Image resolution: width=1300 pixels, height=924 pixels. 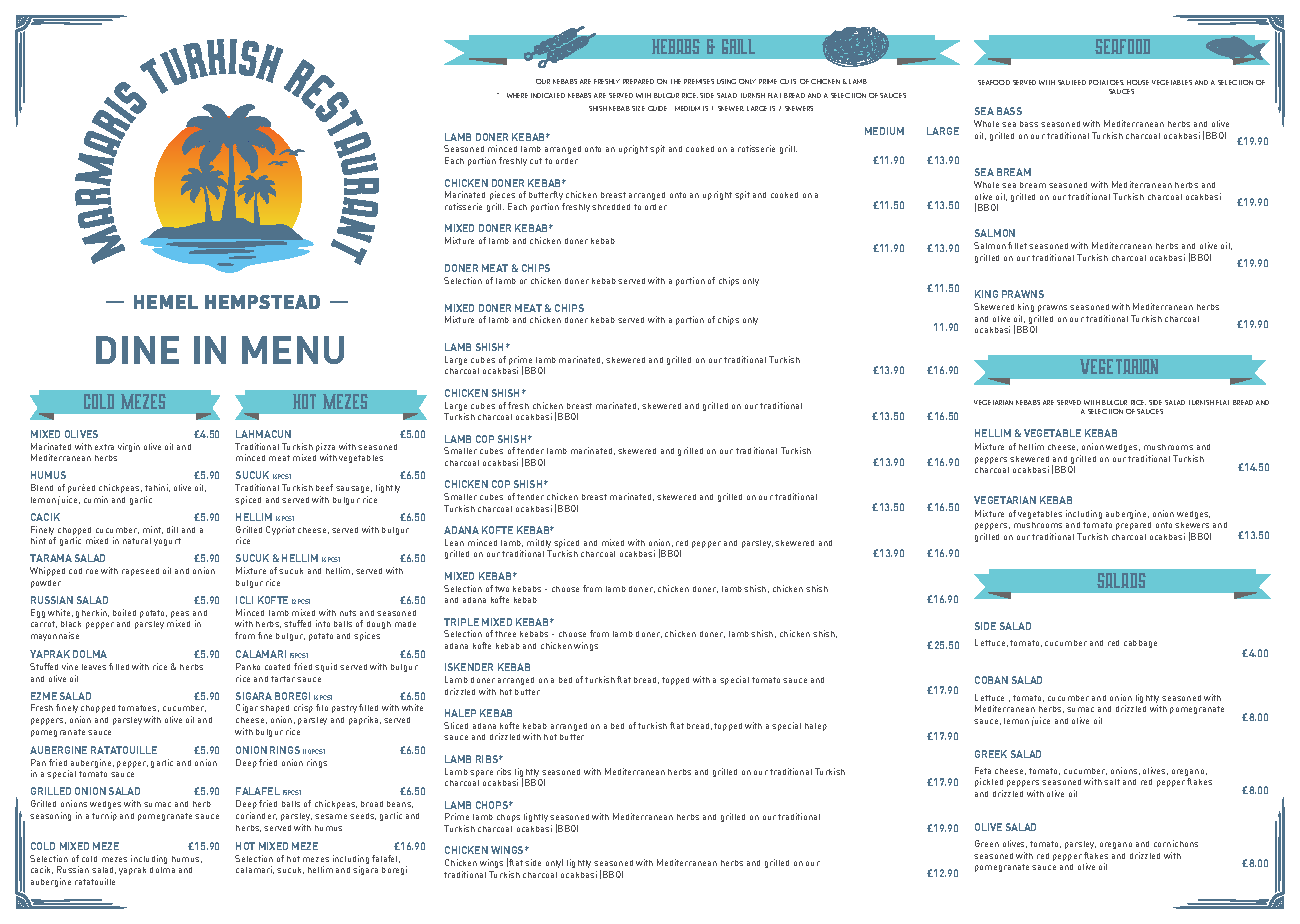 What do you see at coordinates (548, 95) in the page?
I see `INDICATED` at bounding box center [548, 95].
